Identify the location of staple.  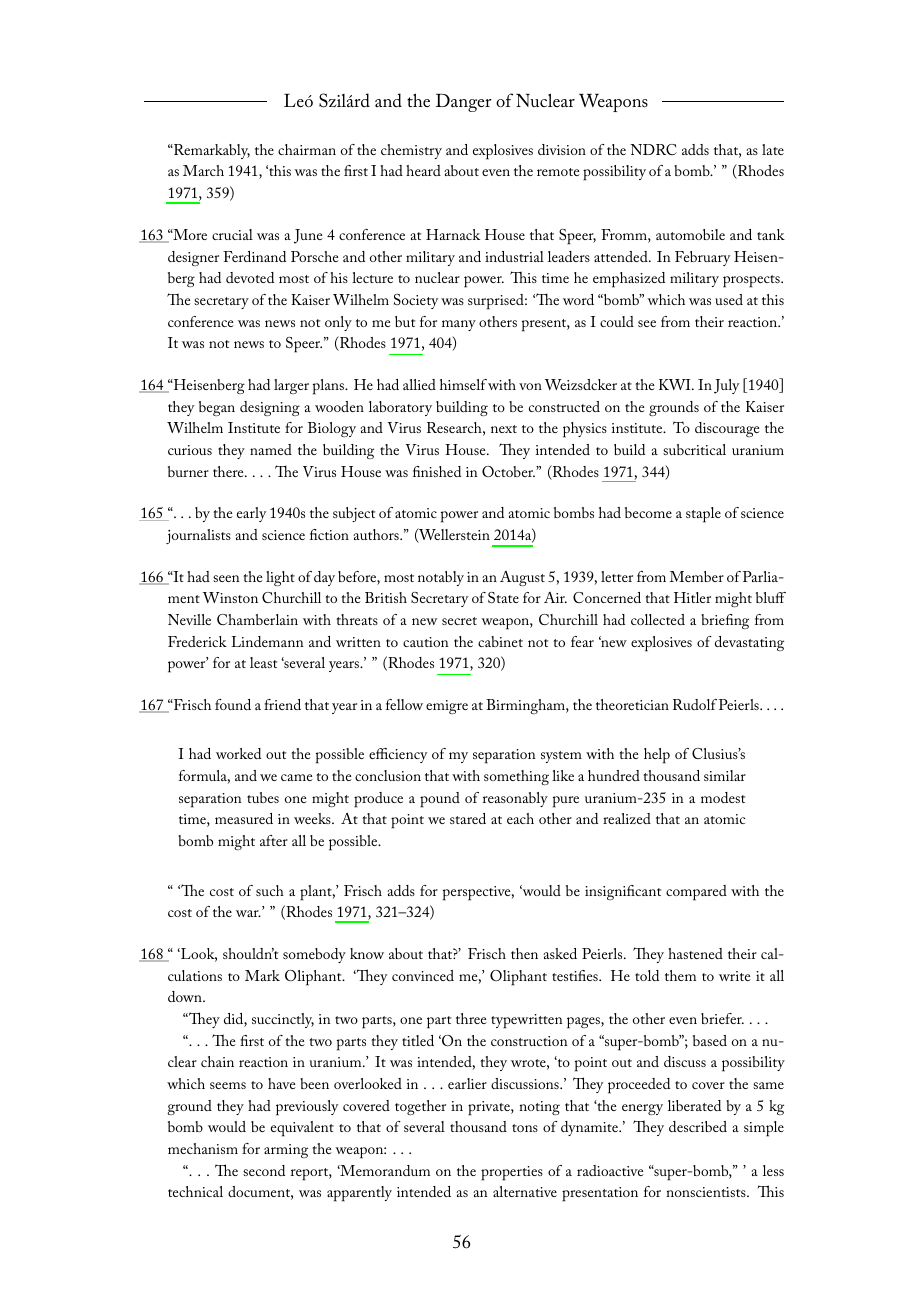
(703, 515).
